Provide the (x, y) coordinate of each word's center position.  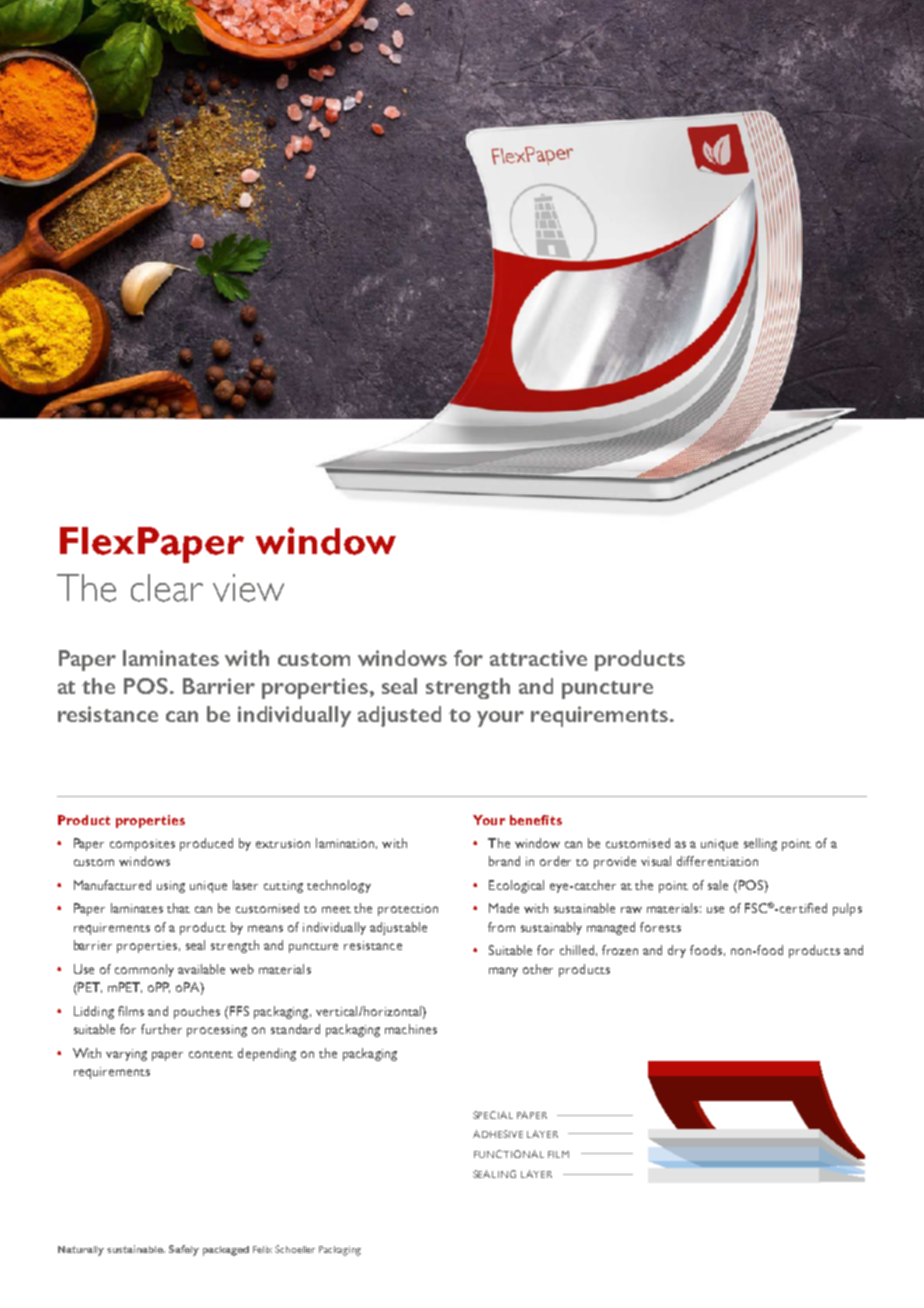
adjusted (399, 716)
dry (677, 951)
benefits (536, 820)
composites (142, 845)
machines (411, 1029)
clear (167, 588)
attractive (538, 658)
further (161, 1029)
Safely (184, 1250)
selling (760, 844)
